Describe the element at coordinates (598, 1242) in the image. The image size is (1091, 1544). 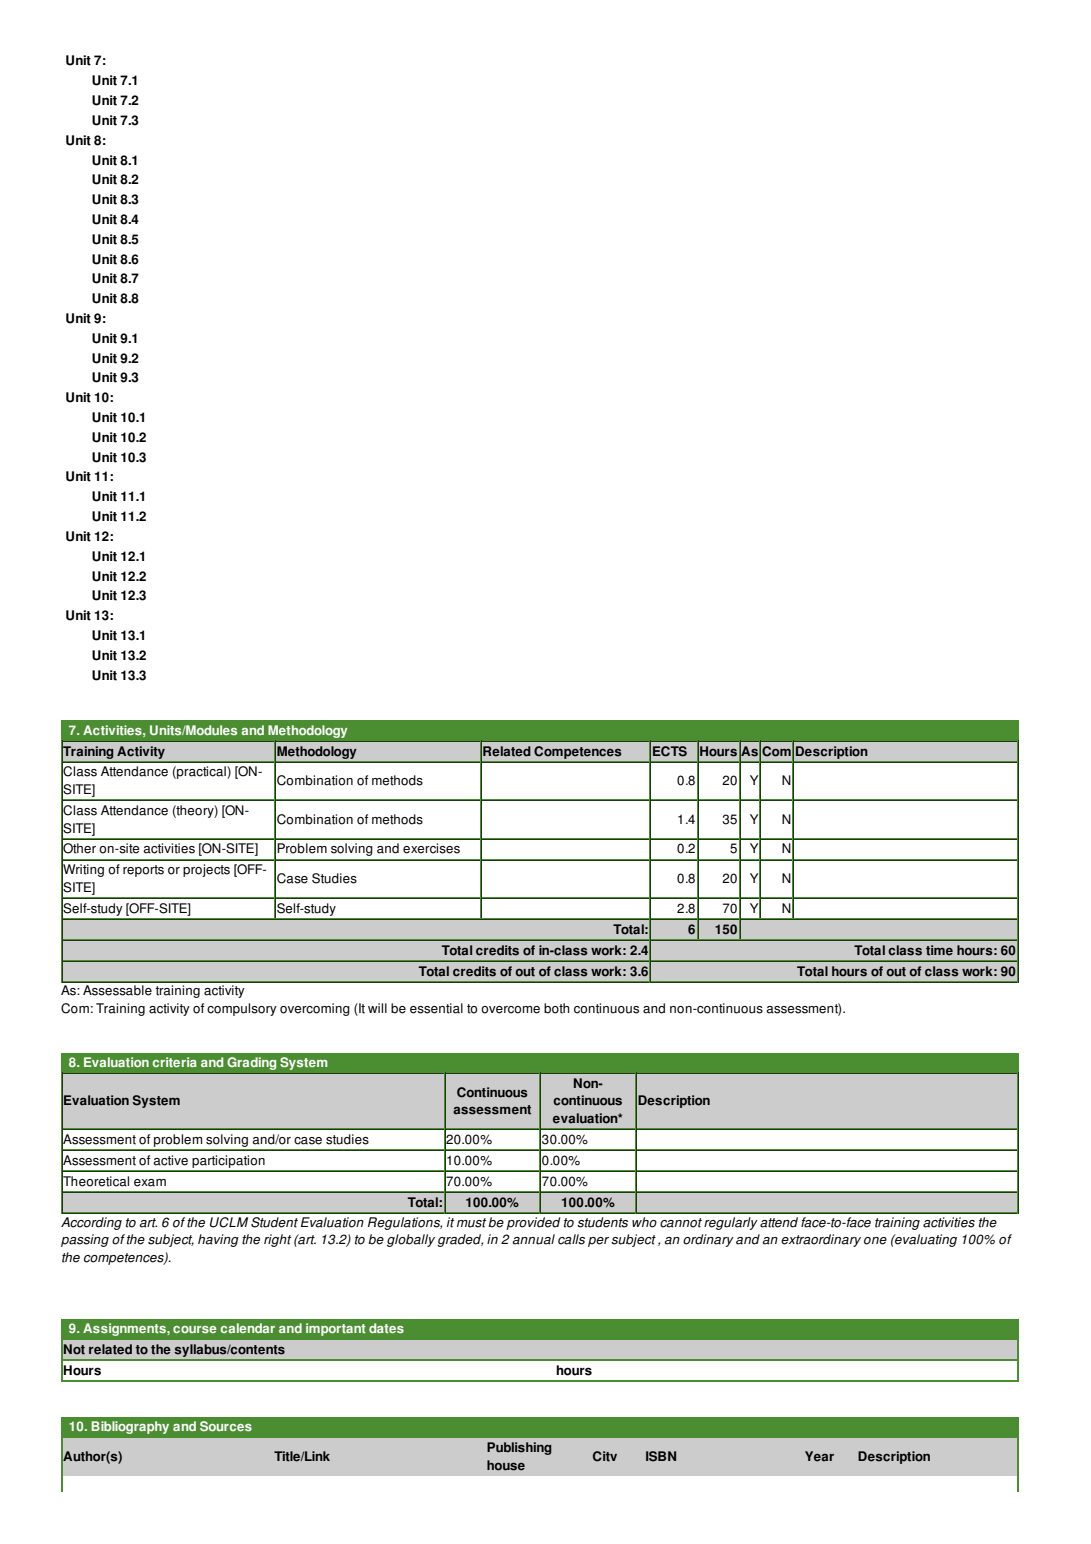
I see `per` at that location.
